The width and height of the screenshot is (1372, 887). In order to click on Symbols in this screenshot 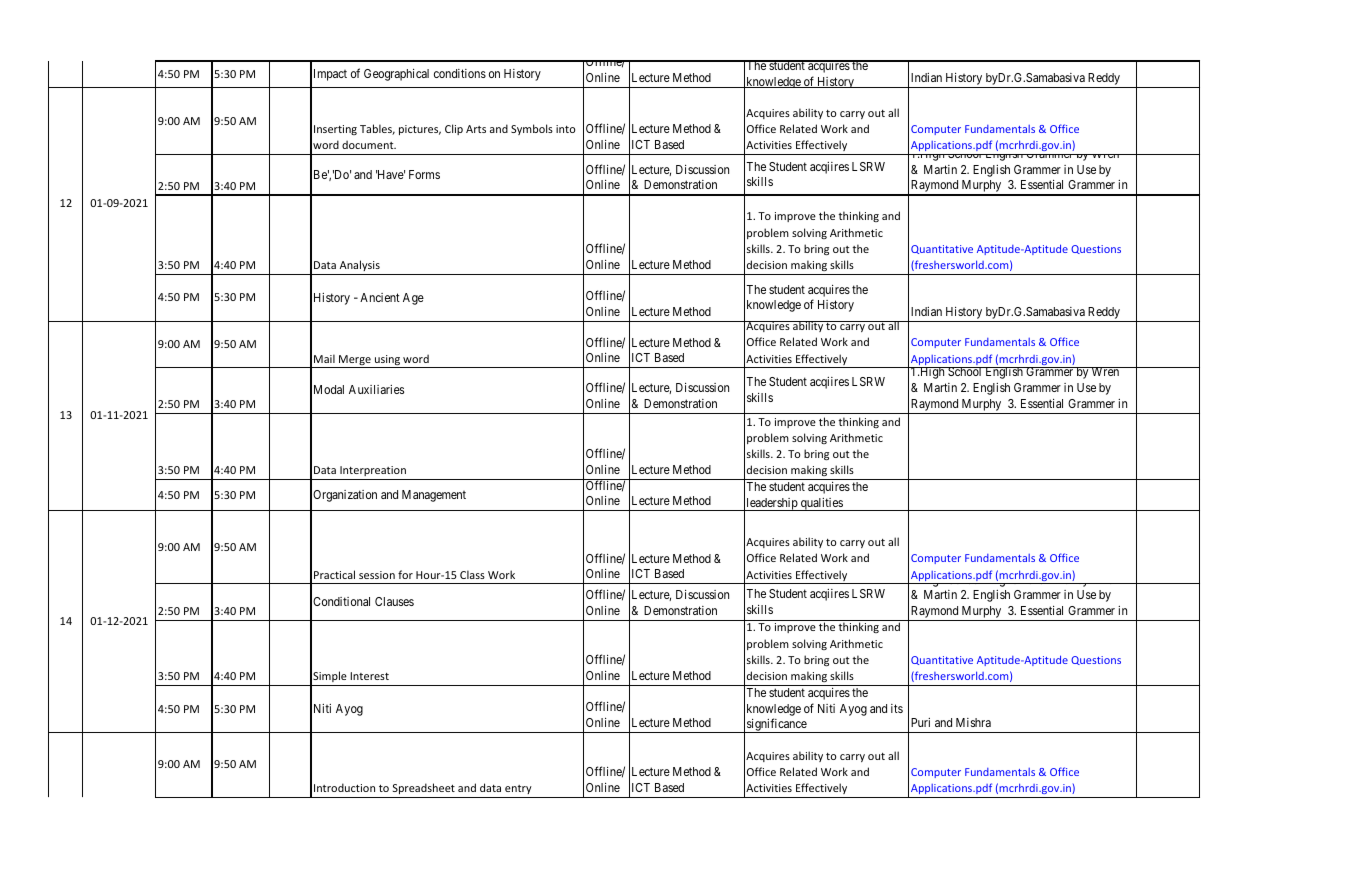, I will do `click(532, 129)`.
